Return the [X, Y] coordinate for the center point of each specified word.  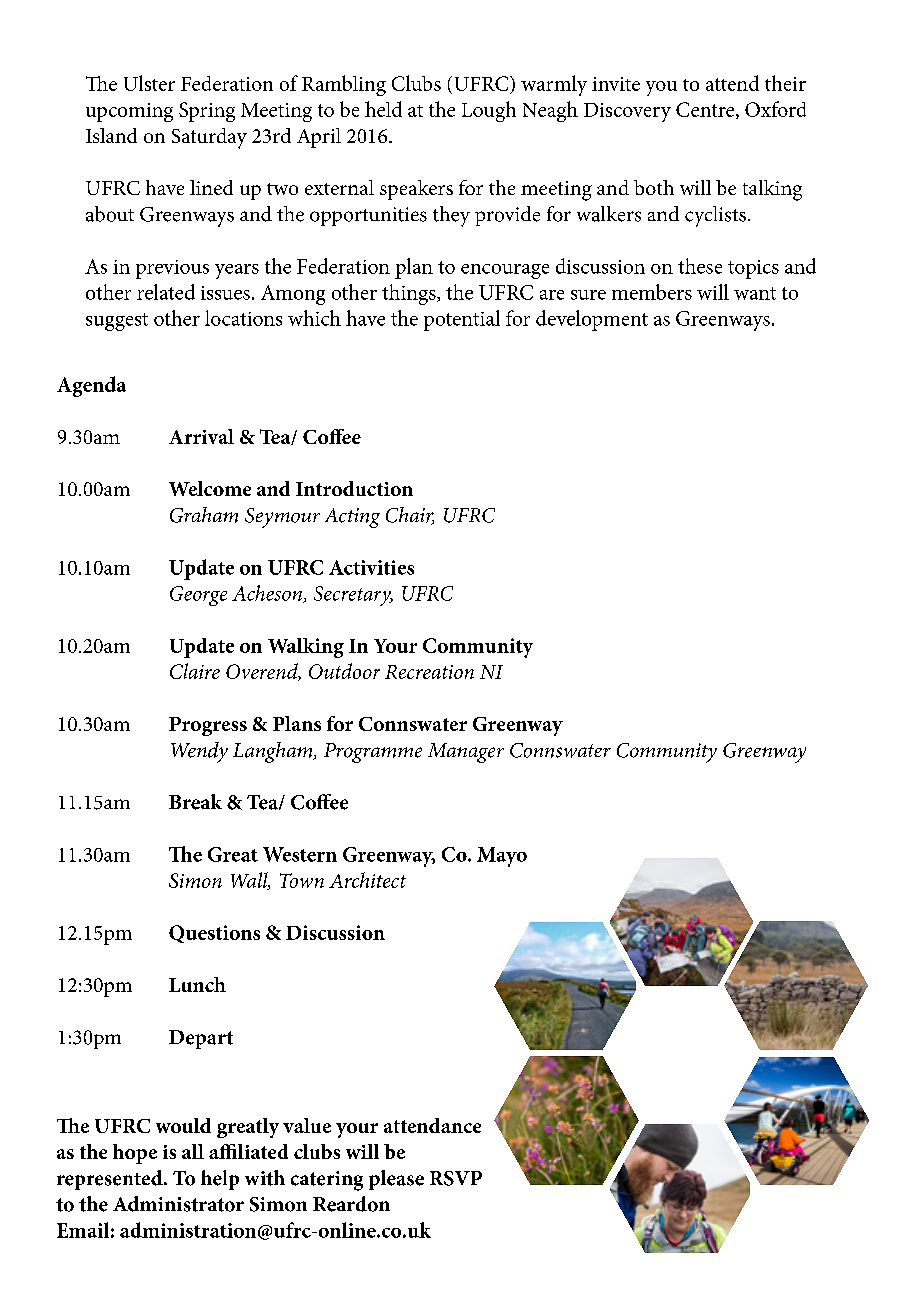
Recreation [429, 672]
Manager [466, 753]
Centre [706, 110]
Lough [489, 111]
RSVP [456, 1178]
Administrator [178, 1204]
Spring [207, 112]
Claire [195, 671]
